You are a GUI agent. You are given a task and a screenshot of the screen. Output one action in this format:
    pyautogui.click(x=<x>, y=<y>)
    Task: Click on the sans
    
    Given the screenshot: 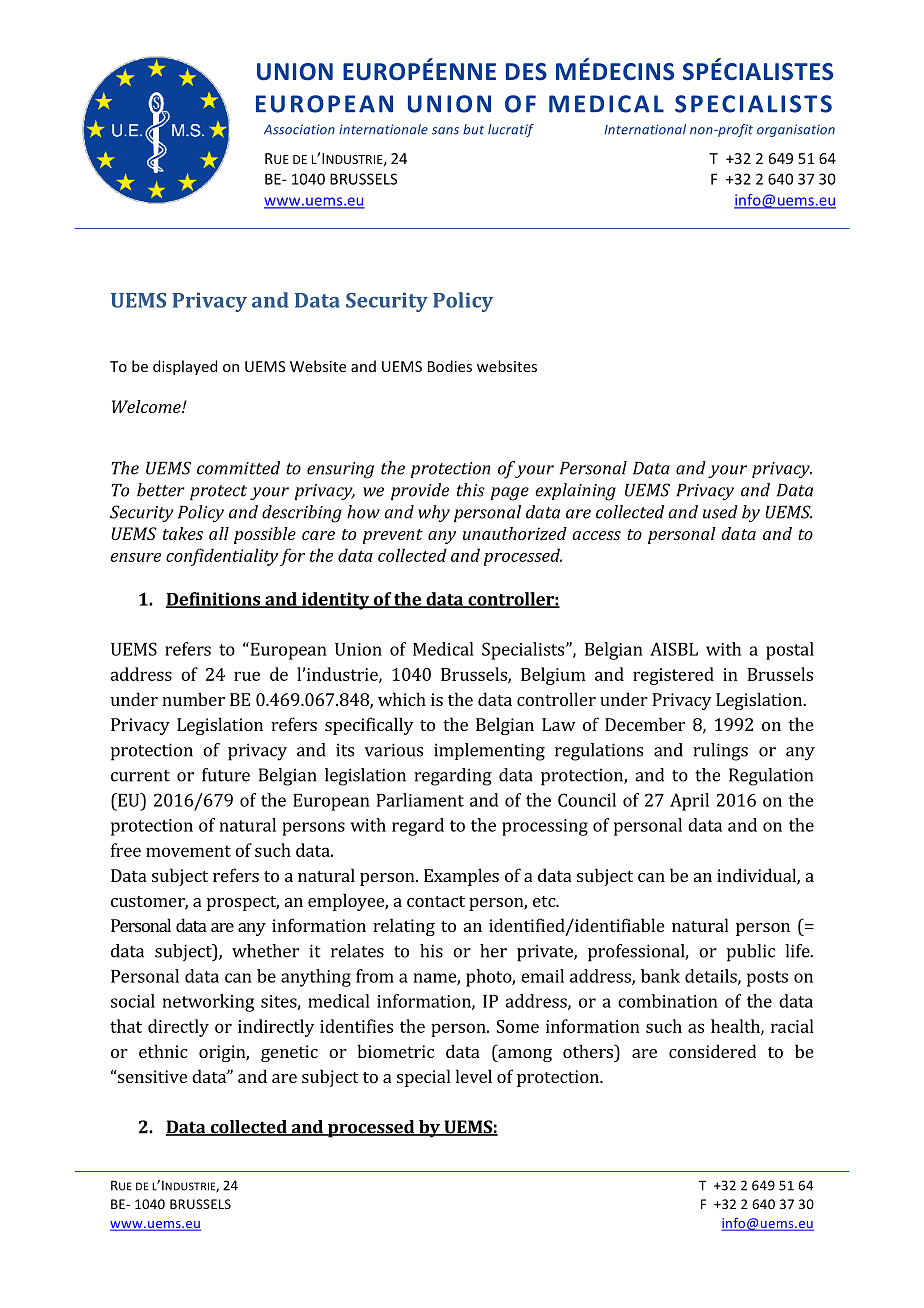 What is the action you would take?
    pyautogui.click(x=445, y=131)
